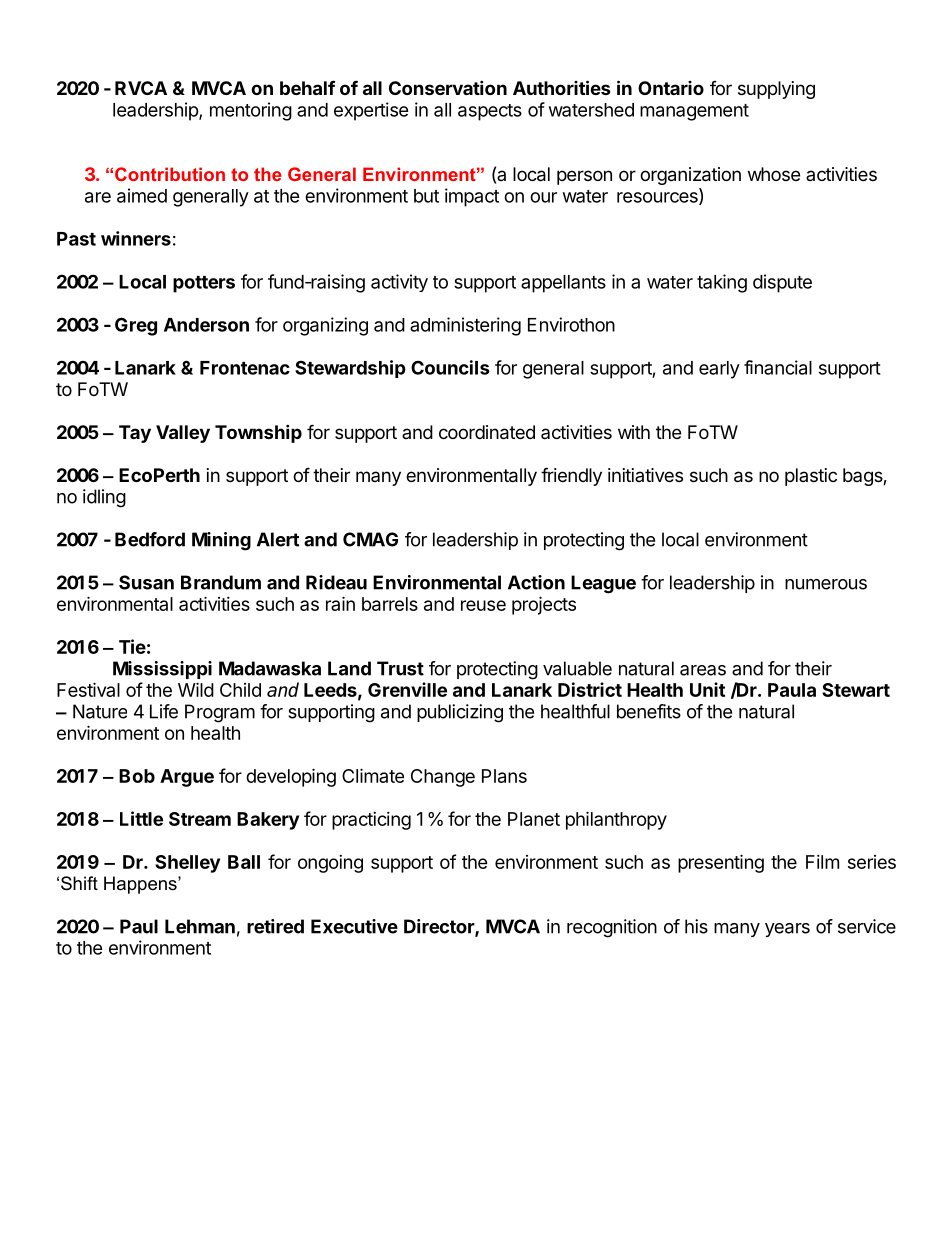  Describe the element at coordinates (450, 367) in the screenshot. I see `Councils` at that location.
